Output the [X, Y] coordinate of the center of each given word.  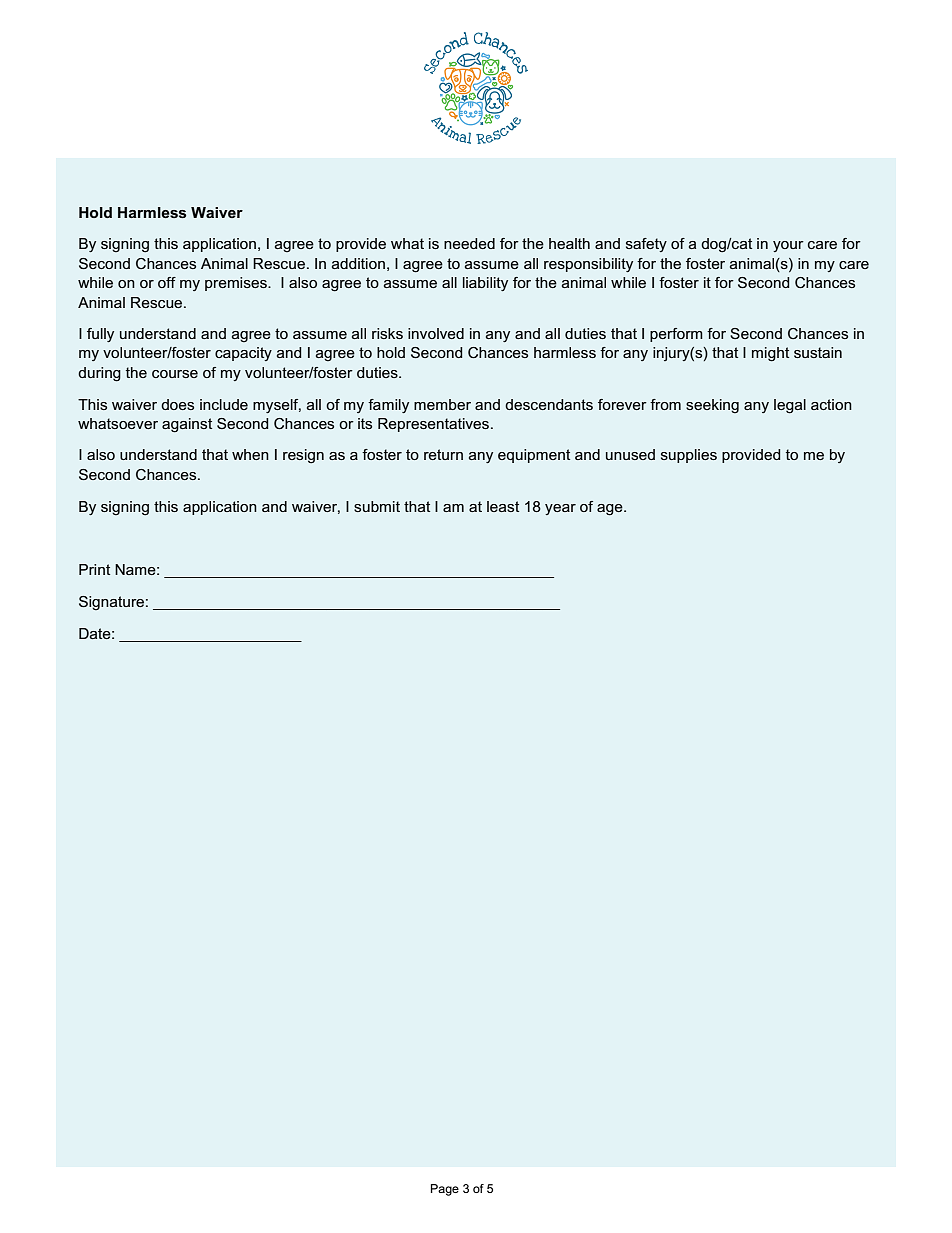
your [788, 246]
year [560, 509]
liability [485, 284]
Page [445, 1190]
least [503, 506]
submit [377, 506]
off [167, 282]
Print [94, 569]
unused [630, 454]
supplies [689, 456]
